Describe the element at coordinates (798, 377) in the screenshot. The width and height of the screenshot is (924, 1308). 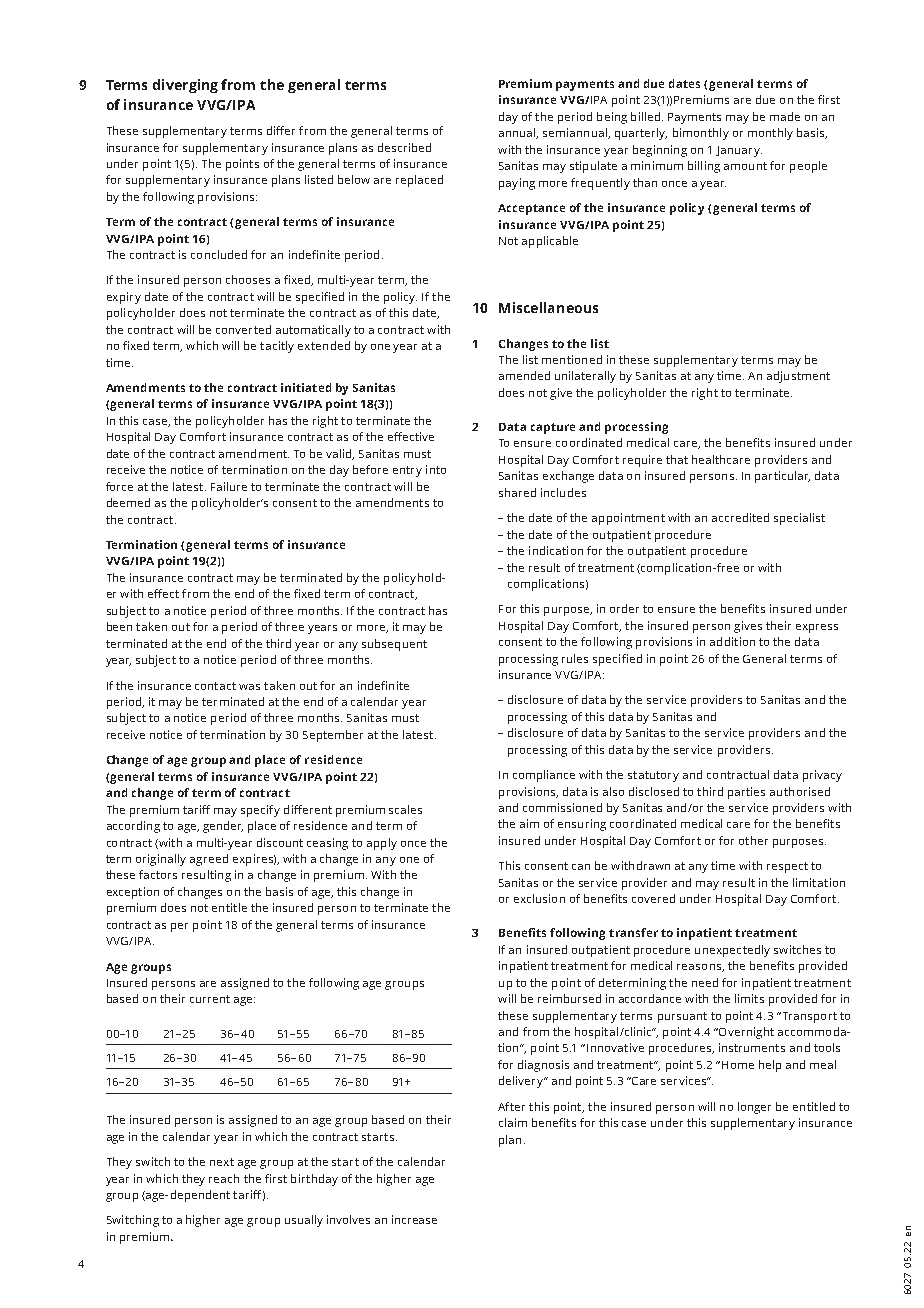
I see `adjustment` at that location.
